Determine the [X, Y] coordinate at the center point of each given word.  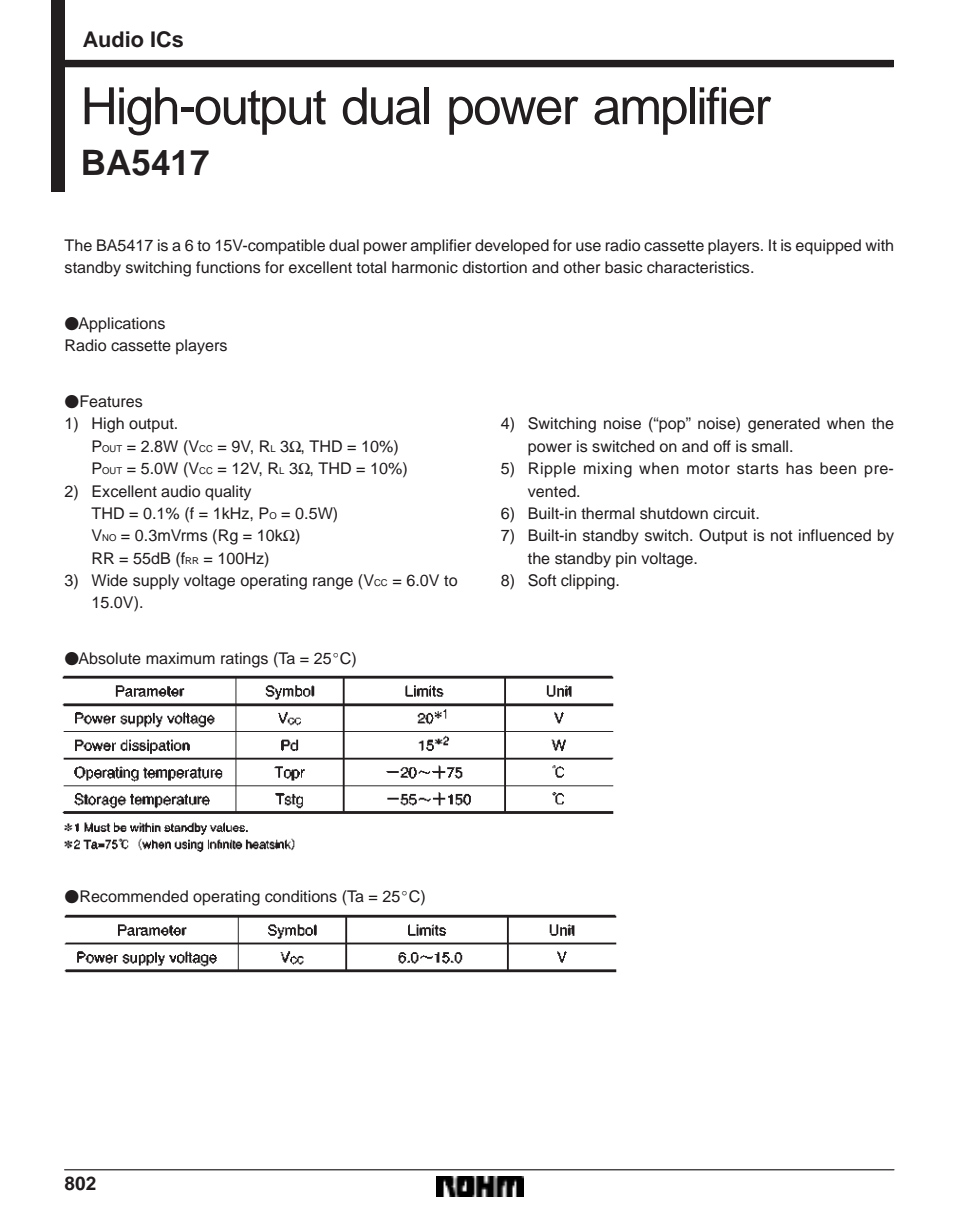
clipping [589, 582]
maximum [180, 658]
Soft [542, 580]
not [782, 536]
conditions [301, 896]
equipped [828, 247]
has [799, 468]
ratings [244, 660]
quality [228, 493]
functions [228, 267]
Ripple [552, 470]
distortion [495, 267]
